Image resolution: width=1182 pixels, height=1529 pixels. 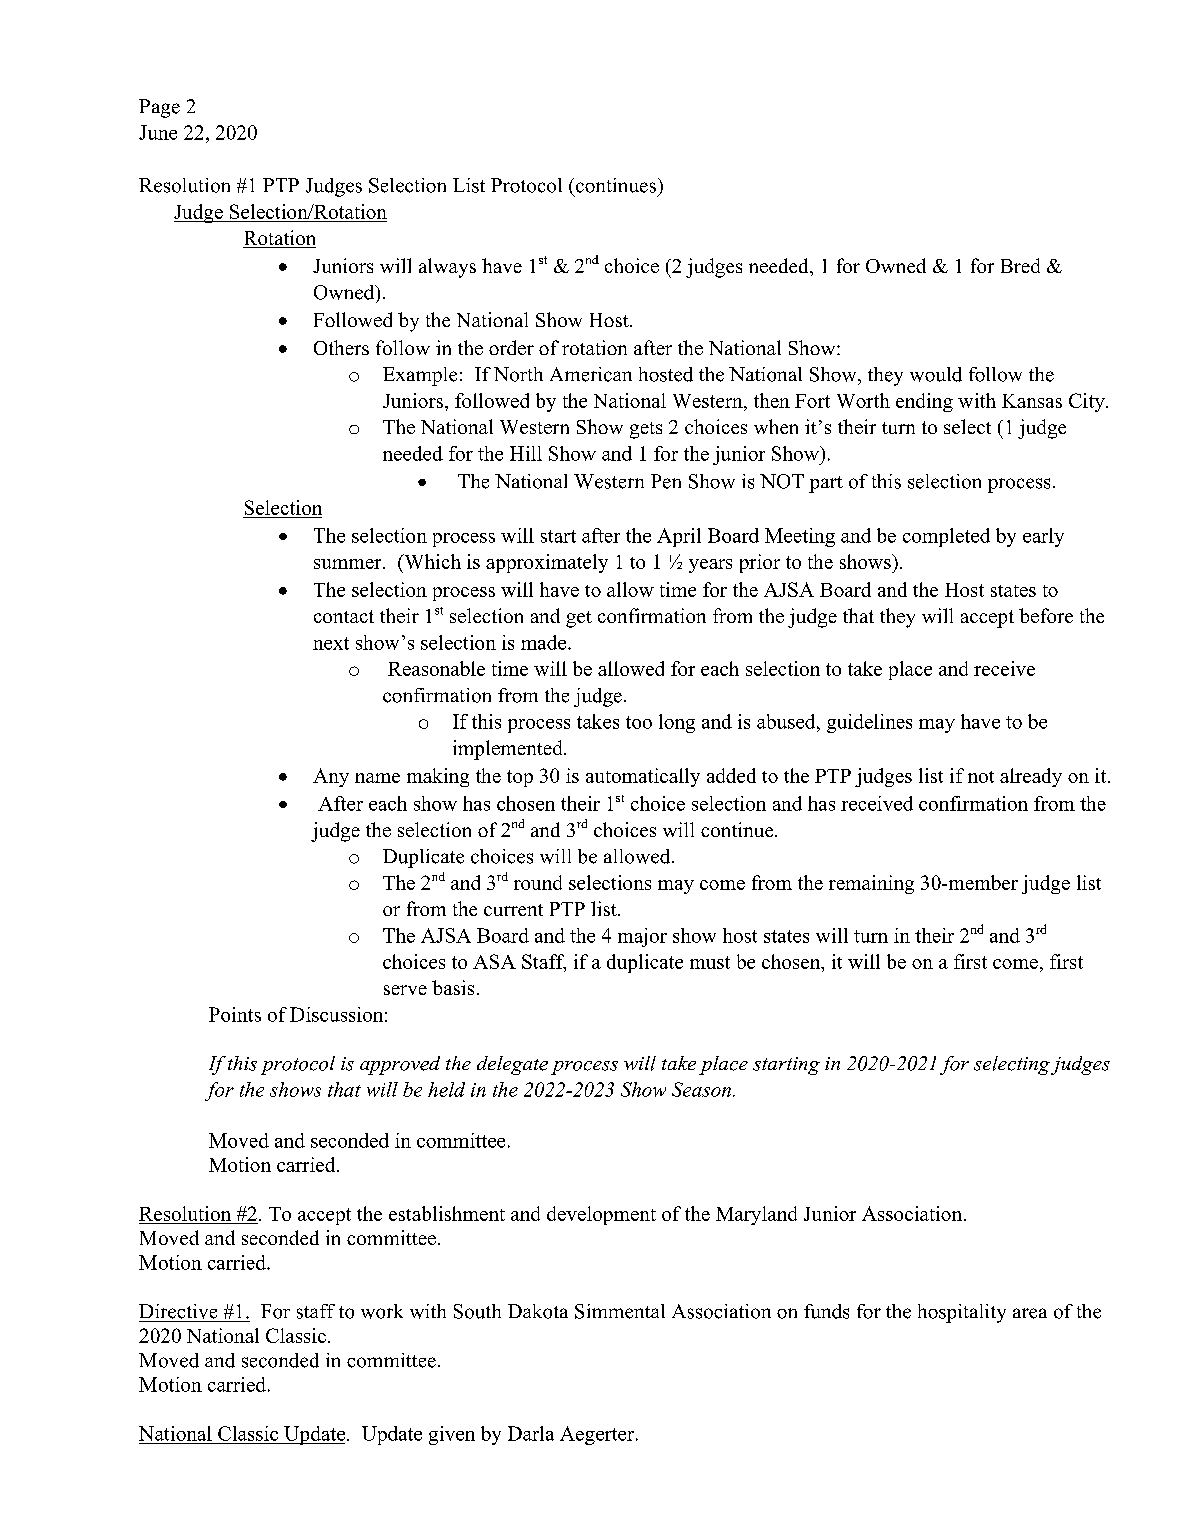 What do you see at coordinates (158, 132) in the image?
I see `June` at bounding box center [158, 132].
